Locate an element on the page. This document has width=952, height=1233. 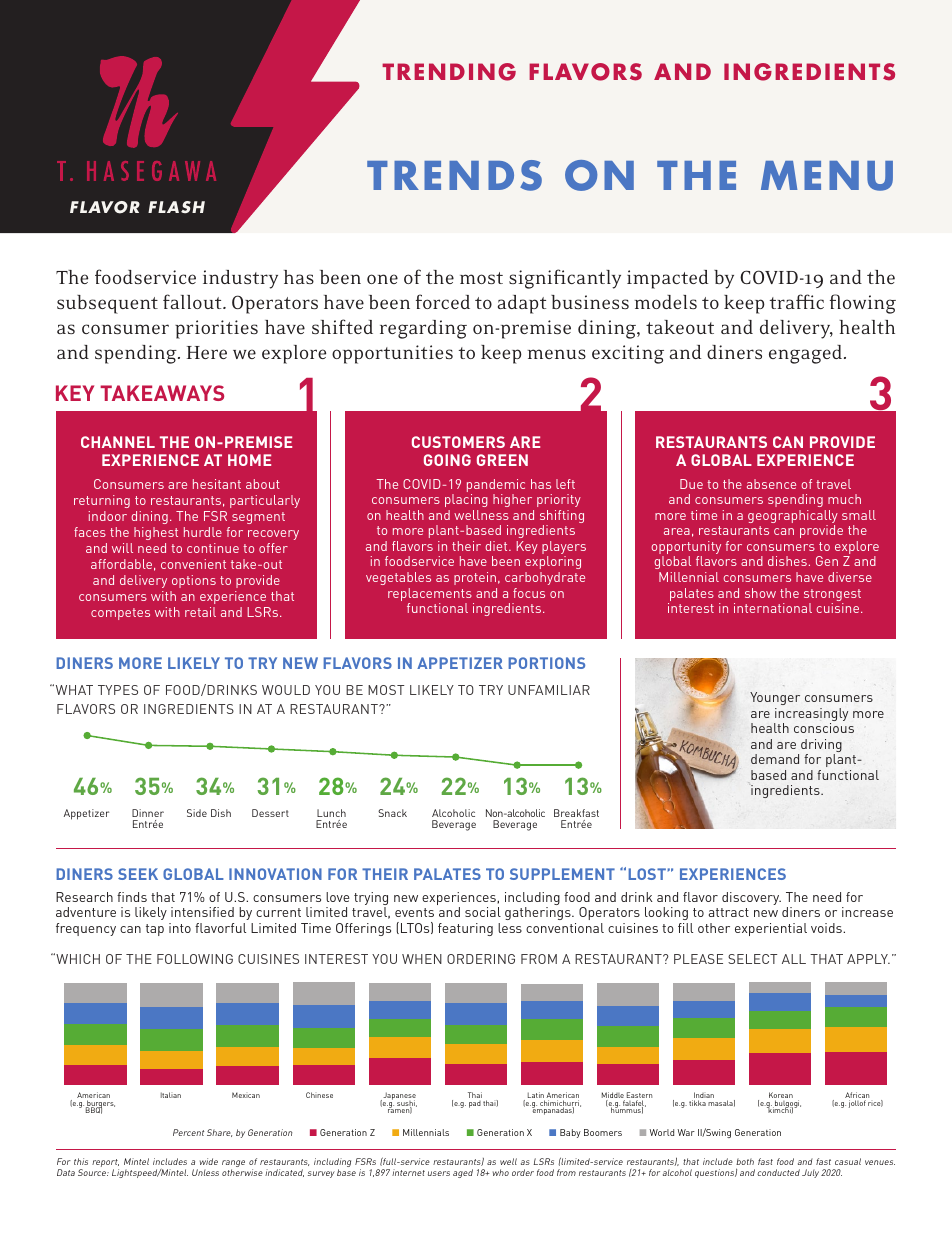
one is located at coordinates (382, 279).
